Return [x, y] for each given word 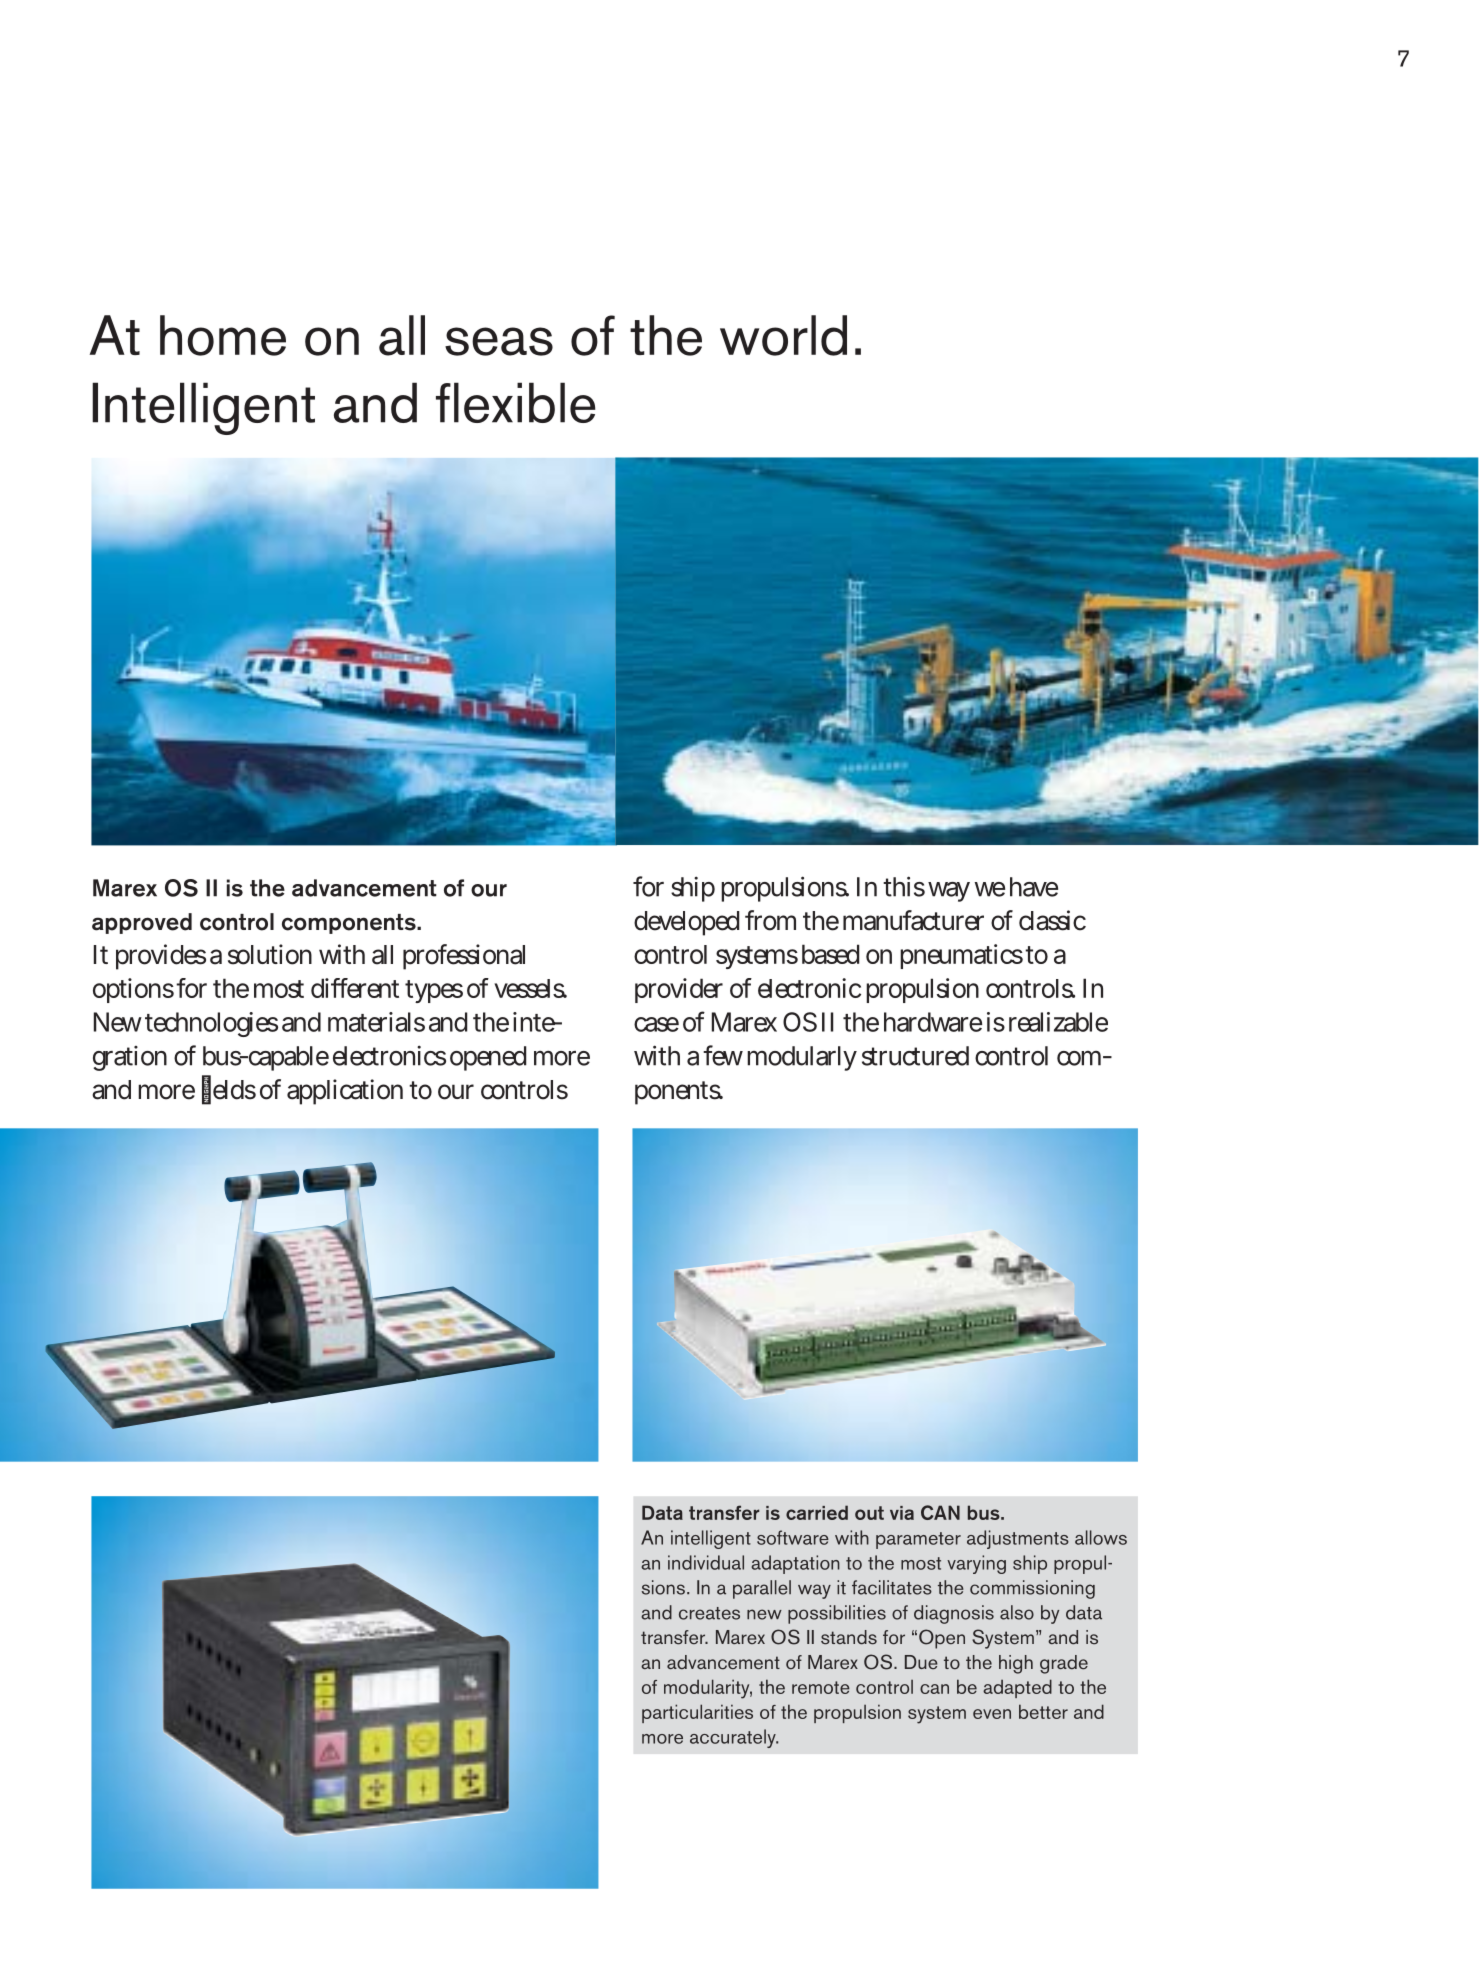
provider [679, 990]
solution [270, 954]
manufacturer [913, 920]
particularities [697, 1713]
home [223, 335]
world [783, 335]
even [992, 1714]
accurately [734, 1738]
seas [499, 341]
